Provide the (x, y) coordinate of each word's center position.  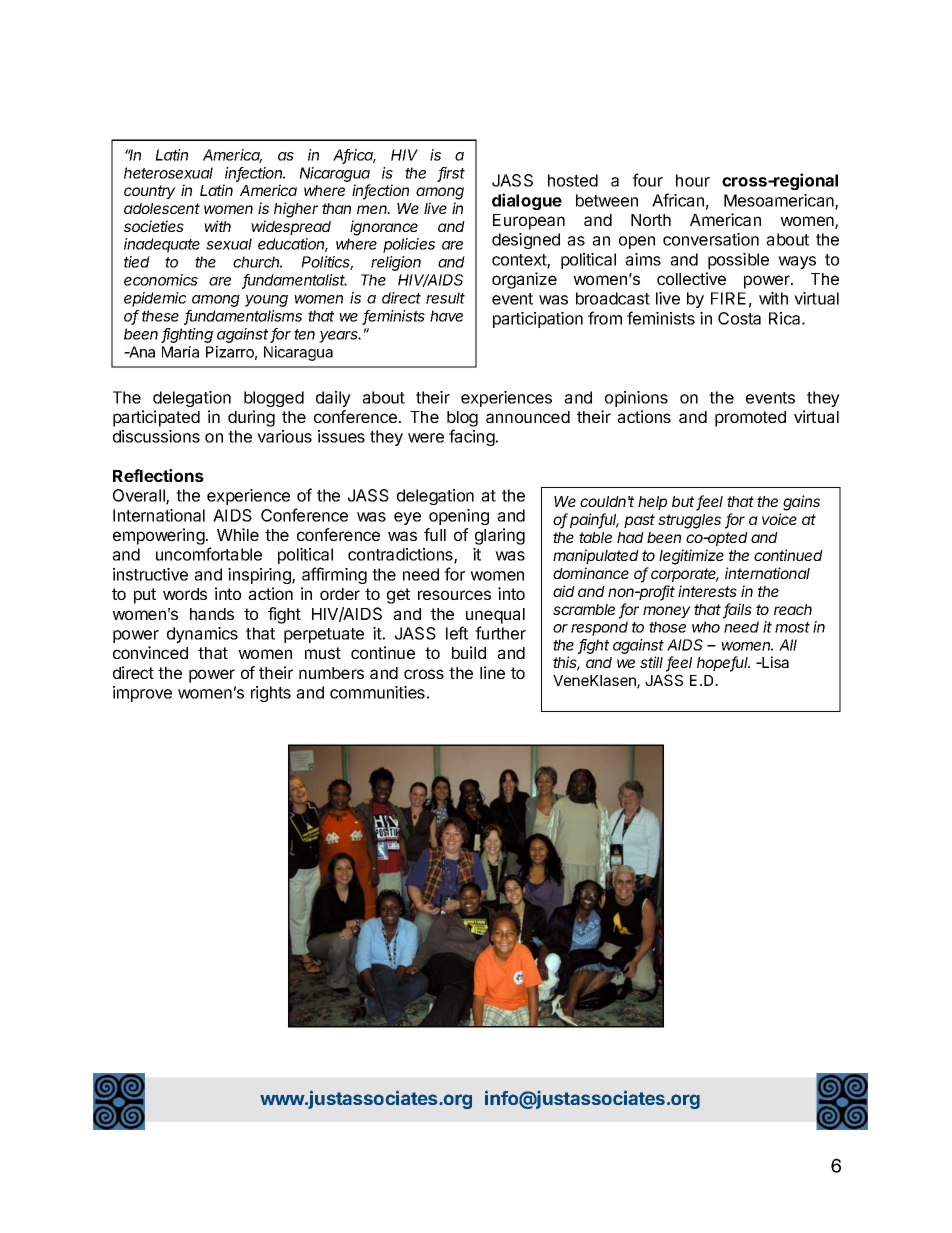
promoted (750, 419)
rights (271, 694)
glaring (500, 536)
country (150, 192)
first (451, 174)
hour (693, 180)
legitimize (691, 557)
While (238, 534)
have (446, 316)
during (251, 418)
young (266, 301)
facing (473, 437)
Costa (739, 318)
